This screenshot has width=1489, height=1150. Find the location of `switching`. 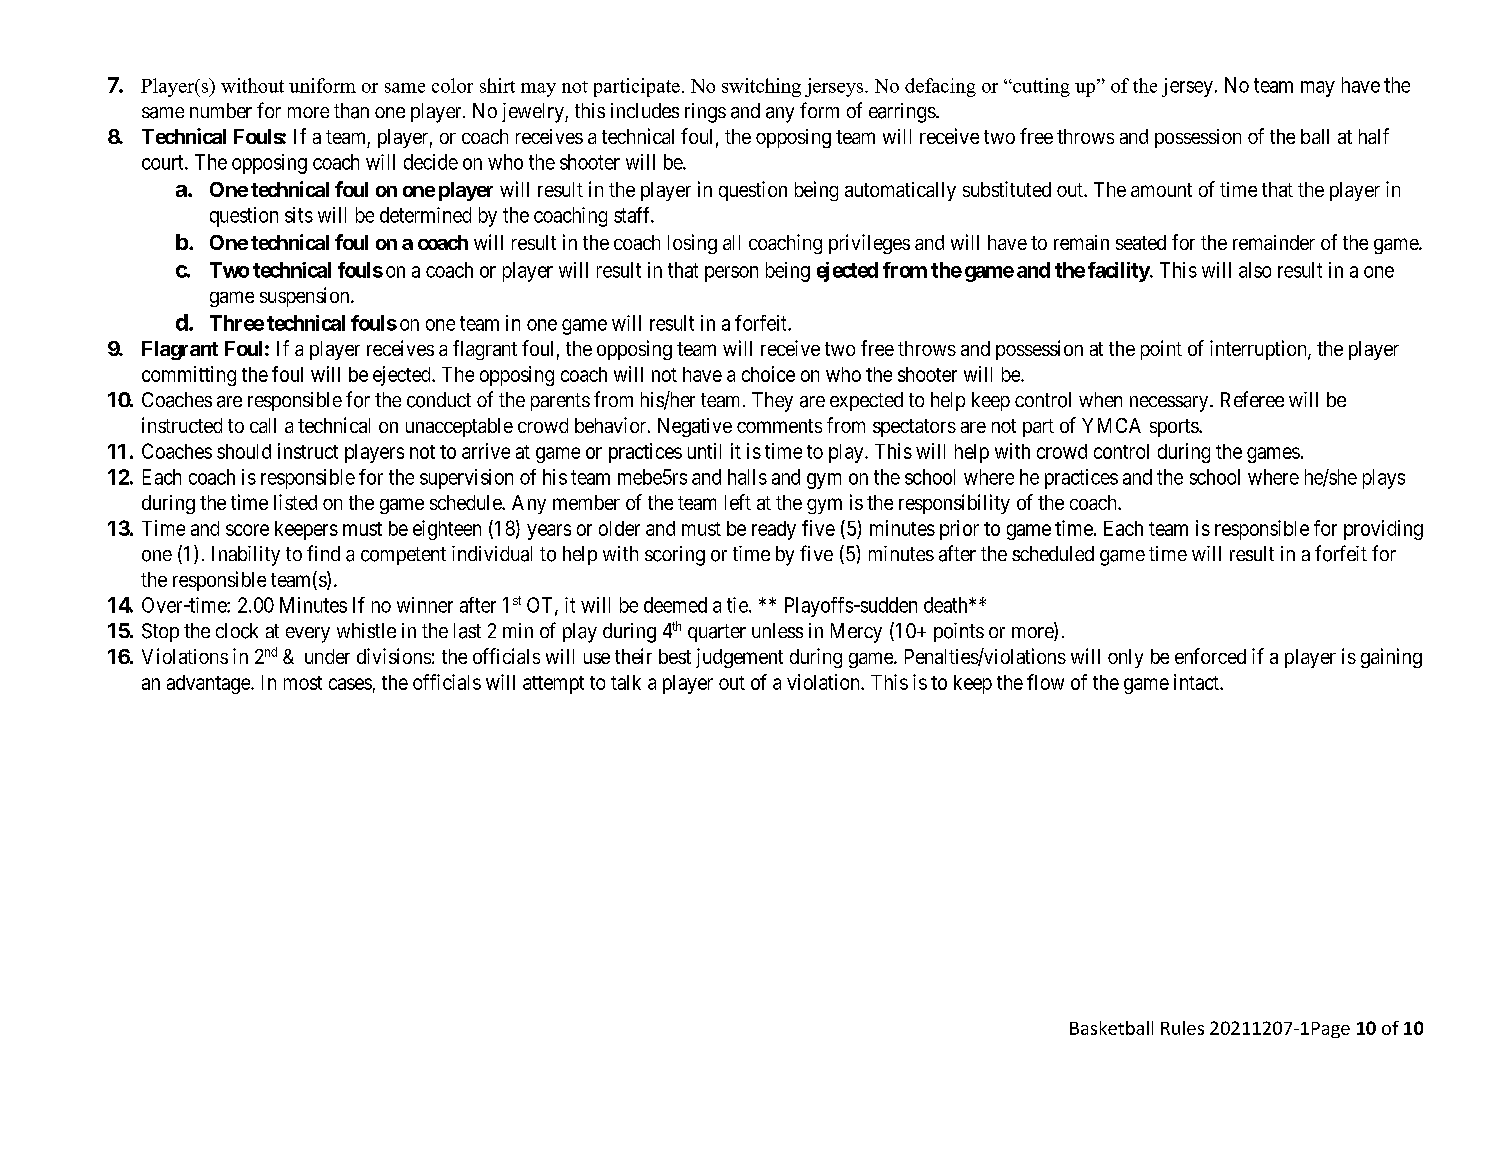

switching is located at coordinates (761, 87).
